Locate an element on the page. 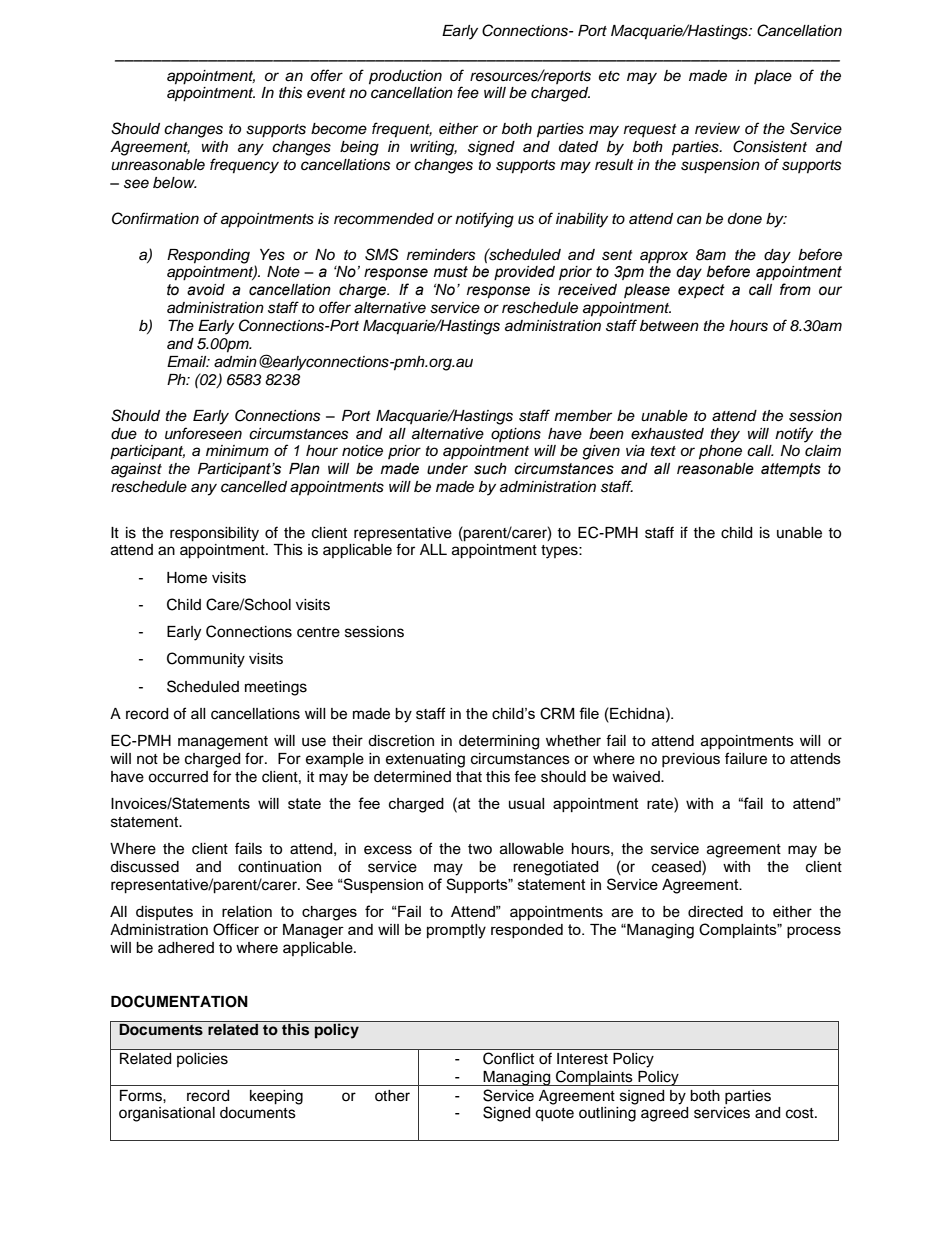 Image resolution: width=952 pixels, height=1233 pixels. writing is located at coordinates (433, 148).
